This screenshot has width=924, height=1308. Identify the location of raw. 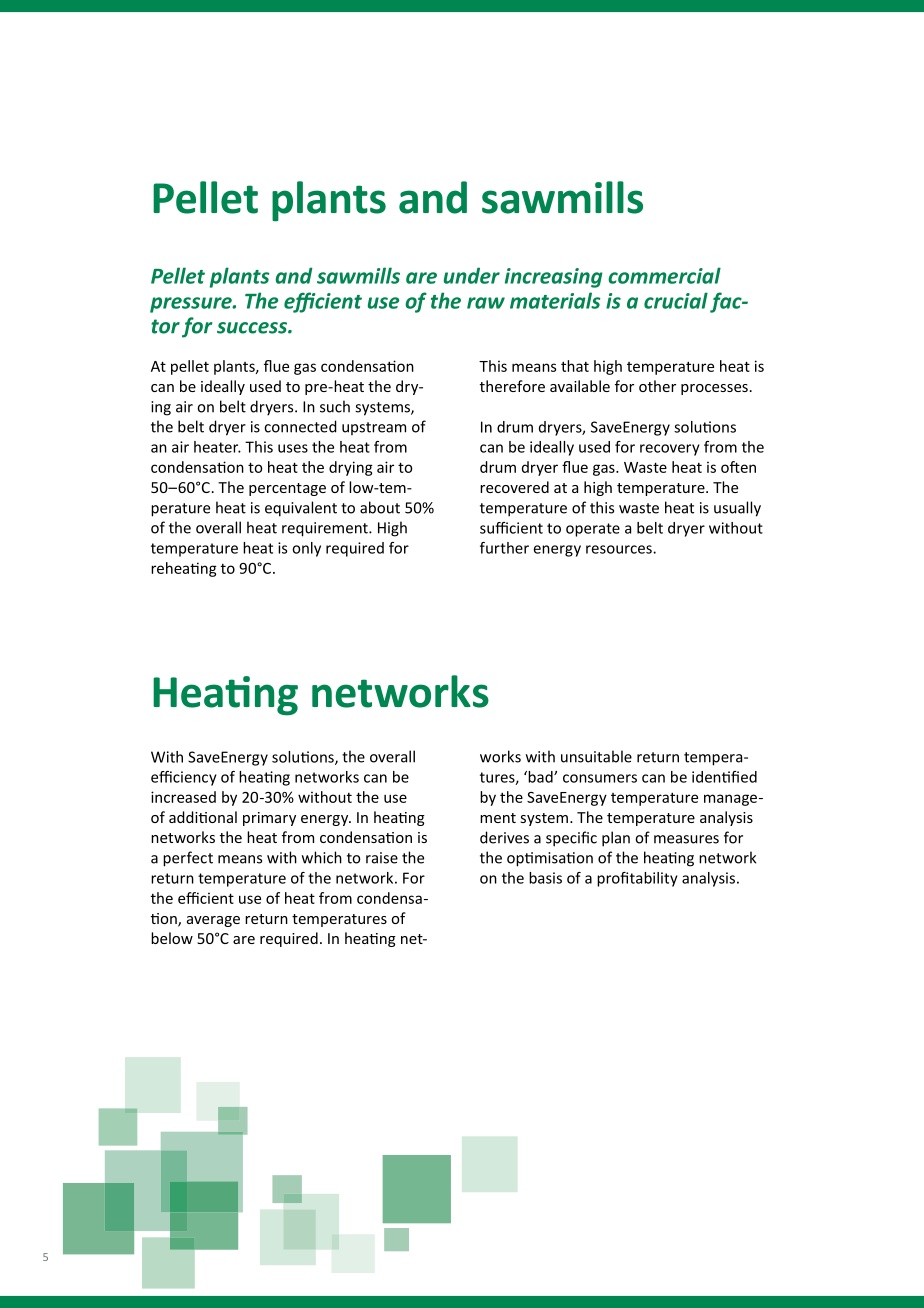
(486, 303).
